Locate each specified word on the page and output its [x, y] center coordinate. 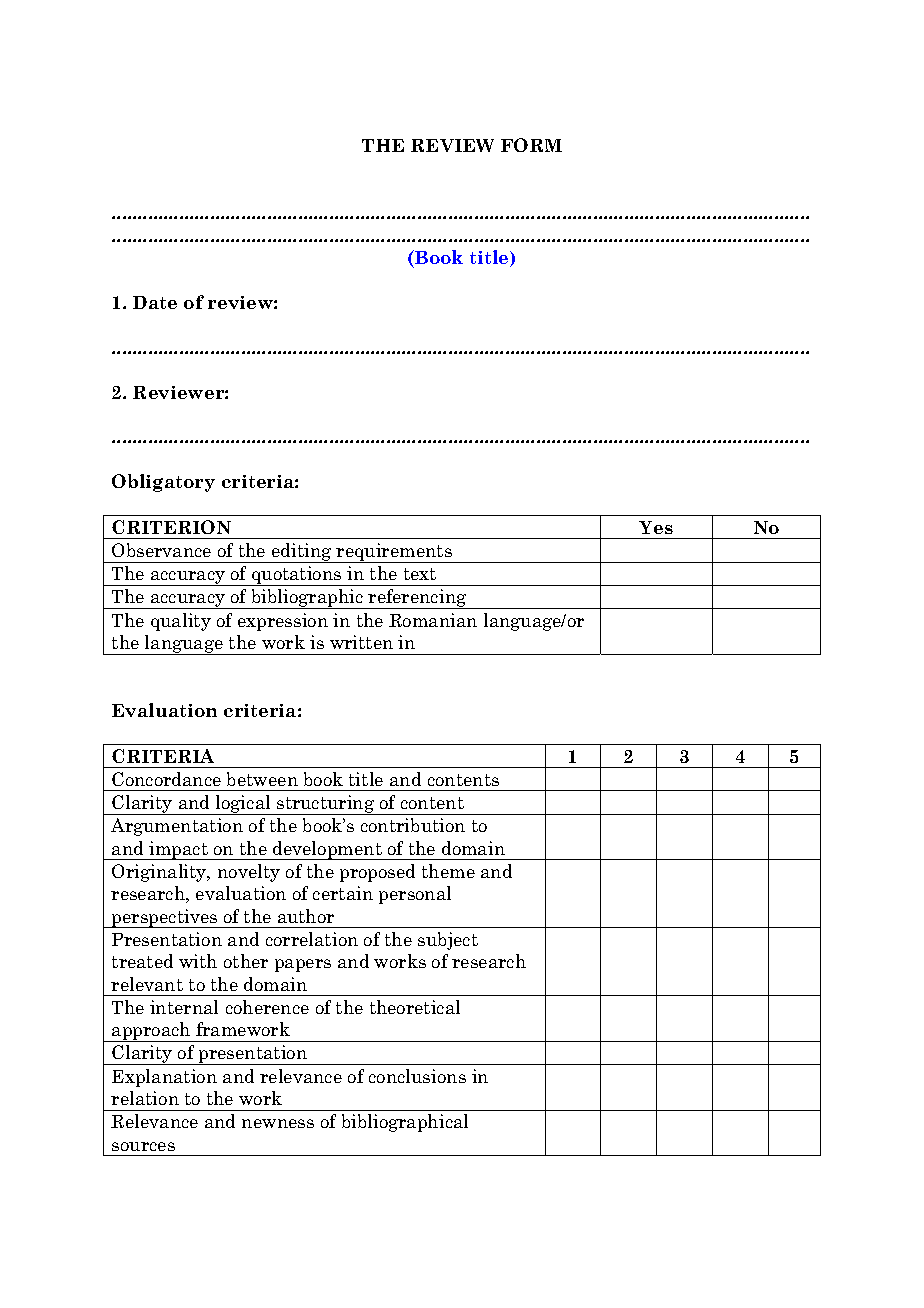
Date [155, 302]
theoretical [415, 1007]
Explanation [164, 1078]
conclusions [417, 1076]
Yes [656, 527]
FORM [531, 145]
